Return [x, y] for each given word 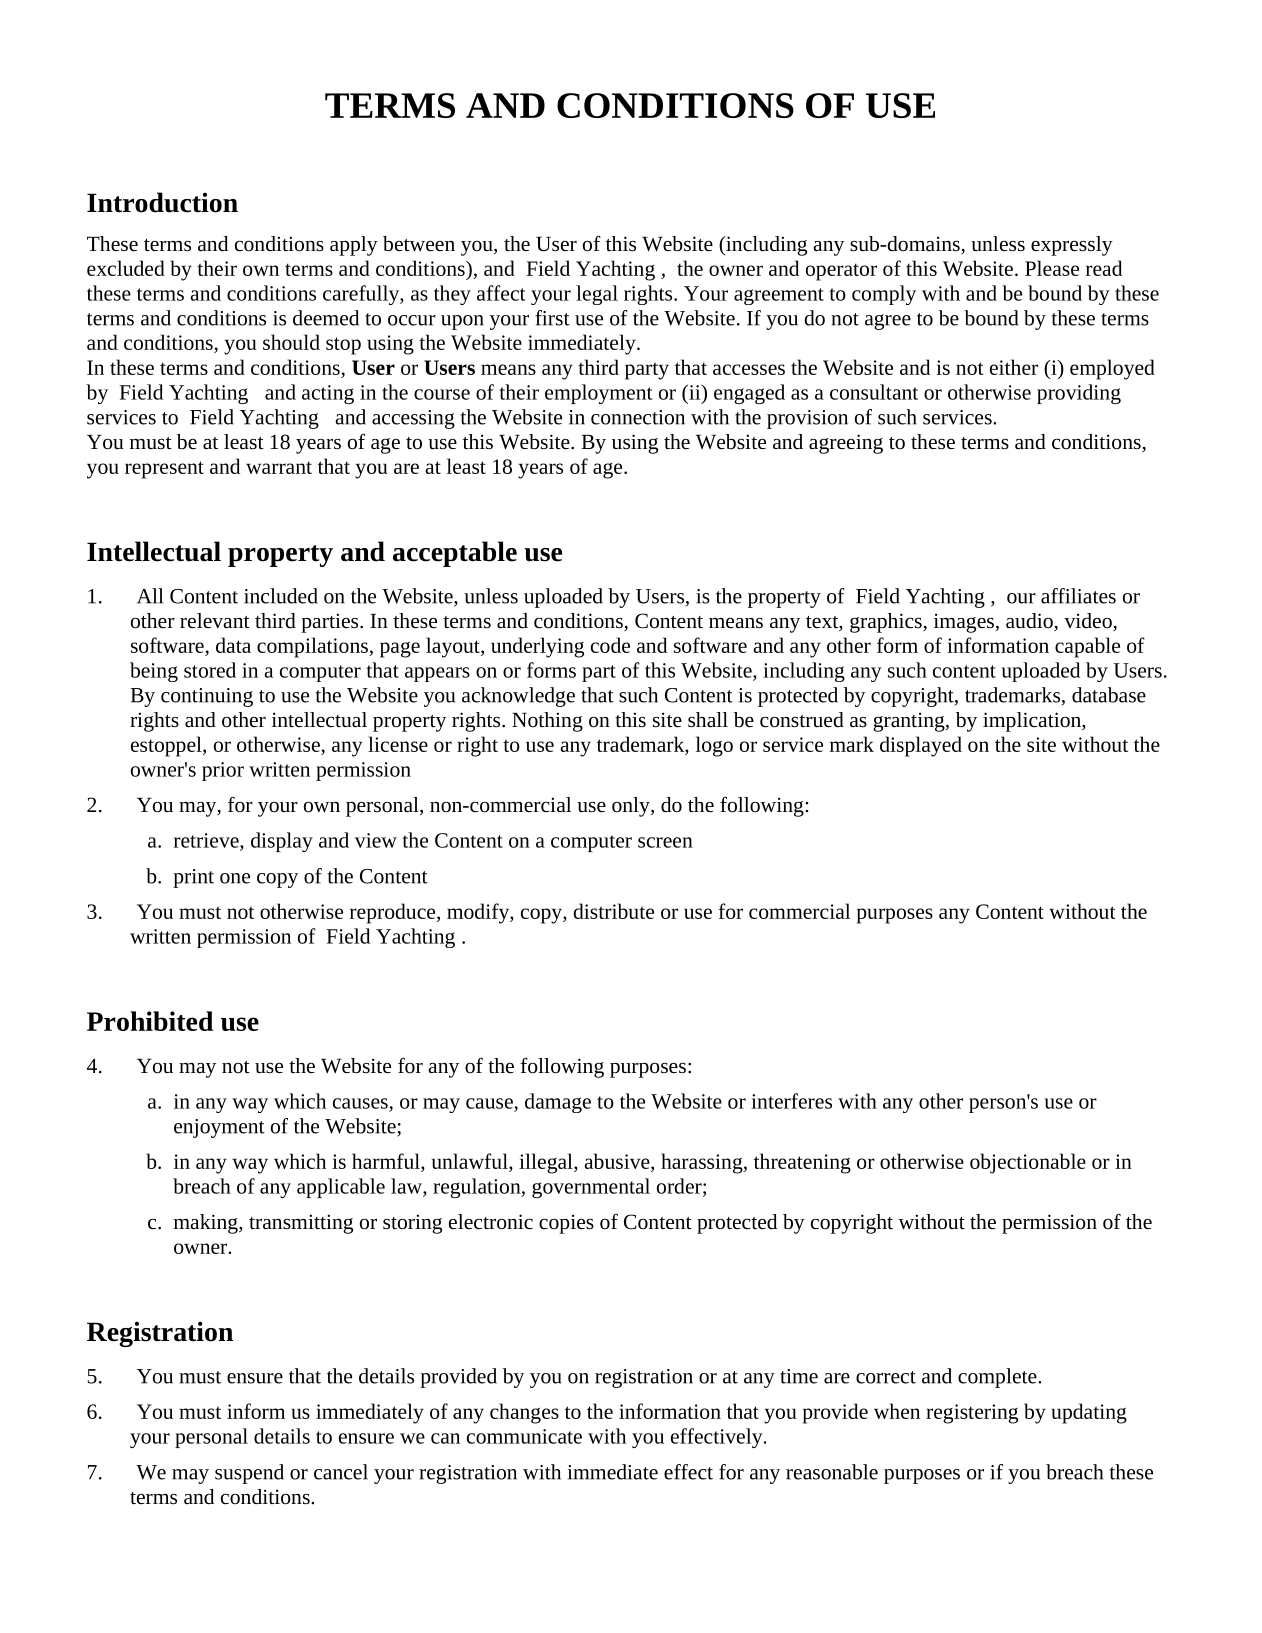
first [552, 318]
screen [665, 842]
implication [1033, 722]
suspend [249, 1474]
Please [1052, 268]
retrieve [207, 840]
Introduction [162, 202]
